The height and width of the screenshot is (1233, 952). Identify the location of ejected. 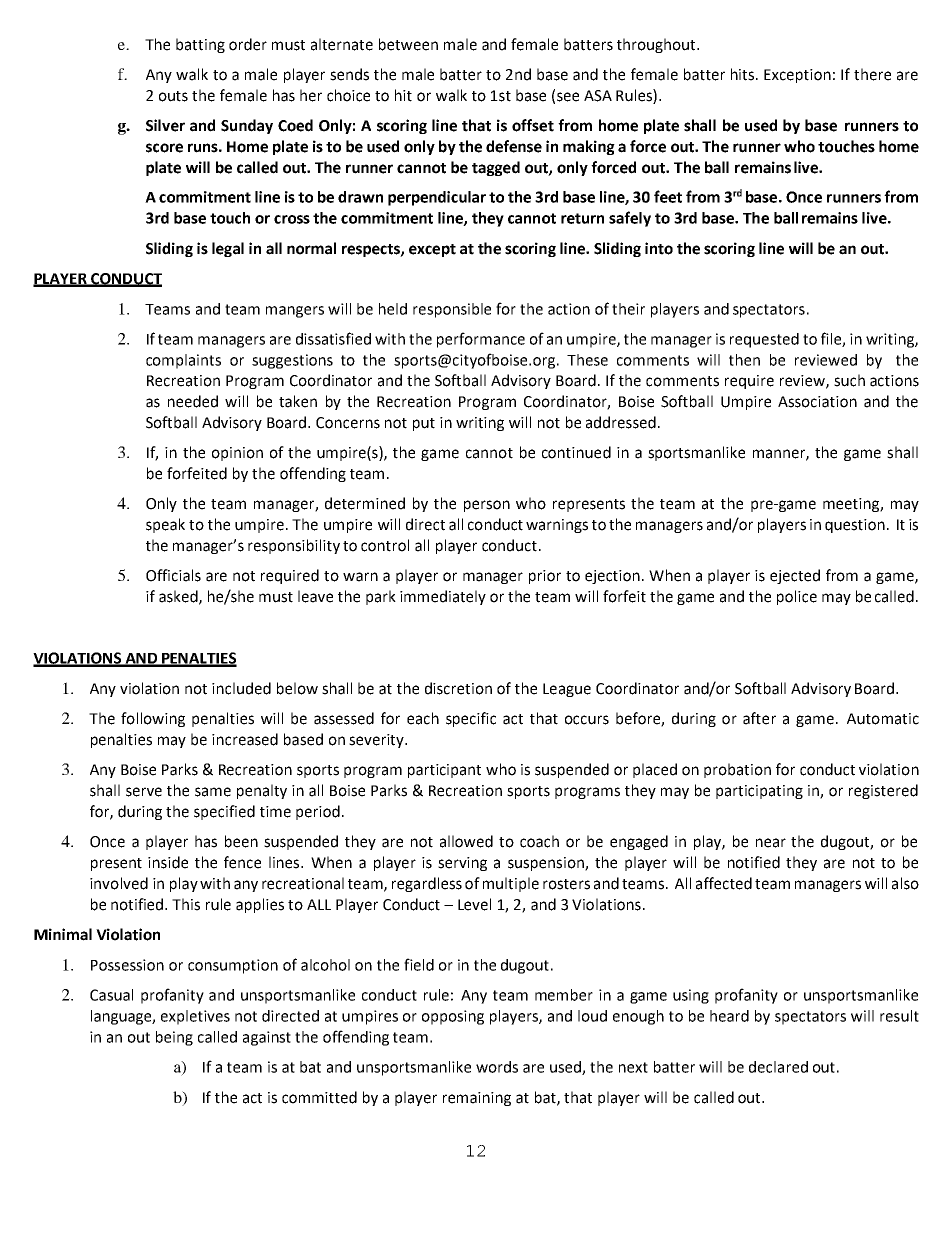
(795, 576).
